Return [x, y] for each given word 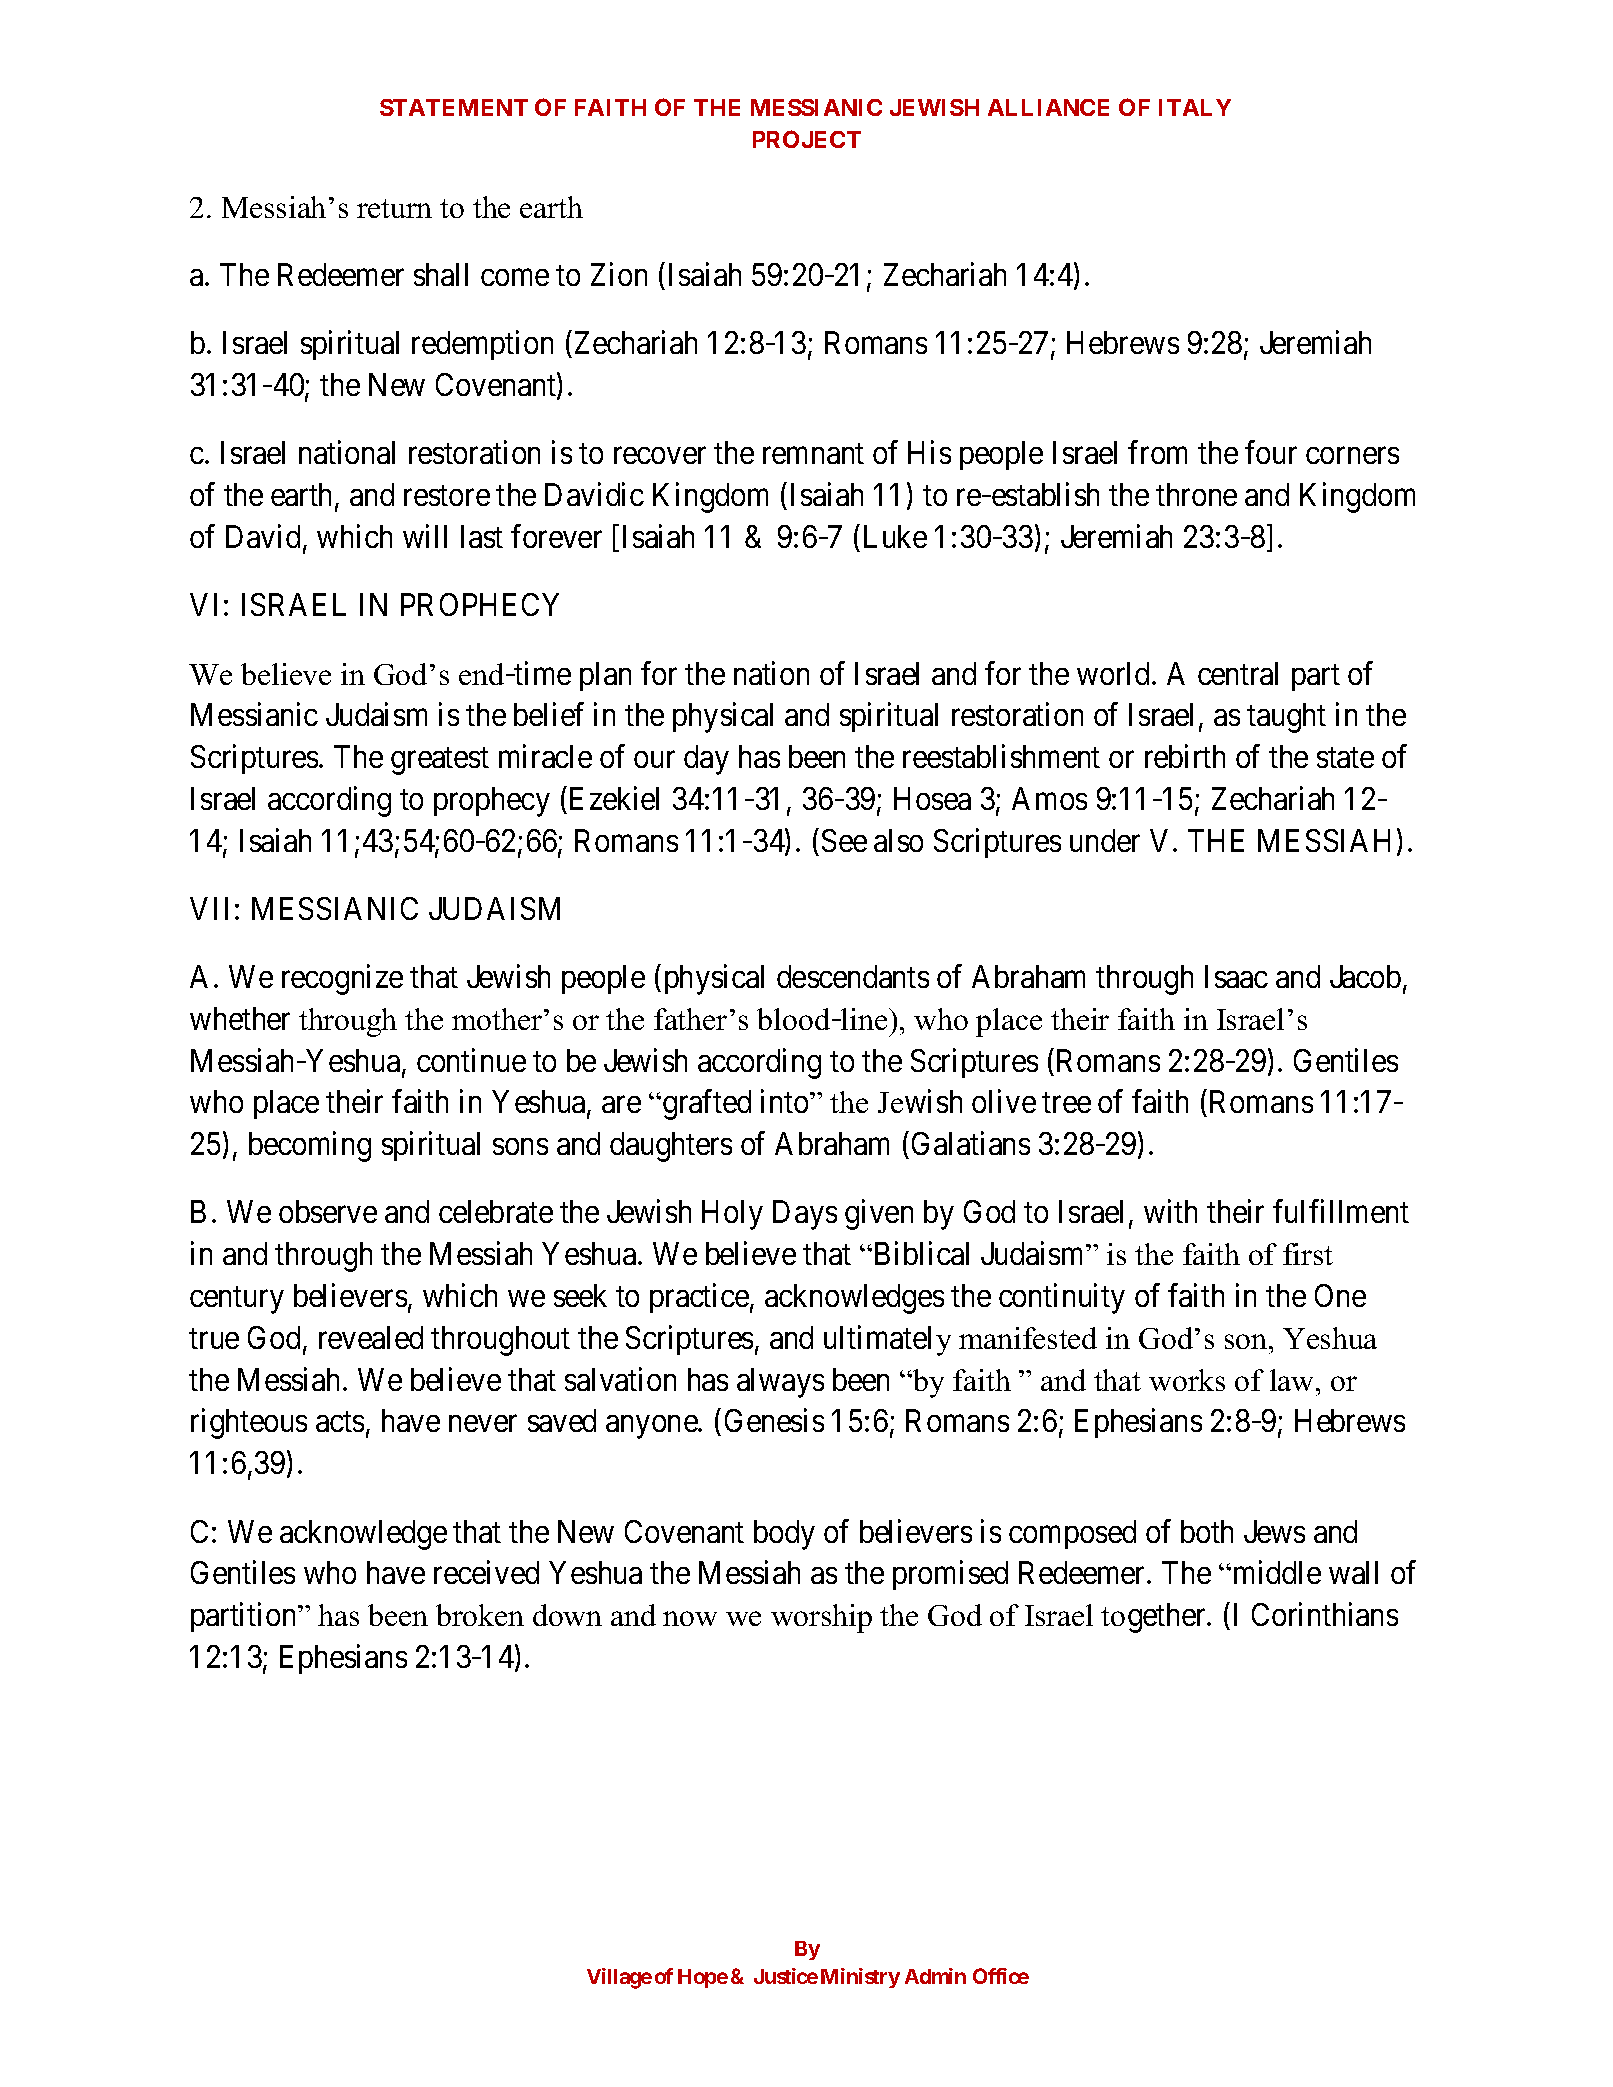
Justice [786, 1976]
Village [619, 1978]
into [786, 1101]
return [394, 208]
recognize [342, 980]
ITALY [1195, 107]
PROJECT [807, 139]
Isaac [1236, 976]
